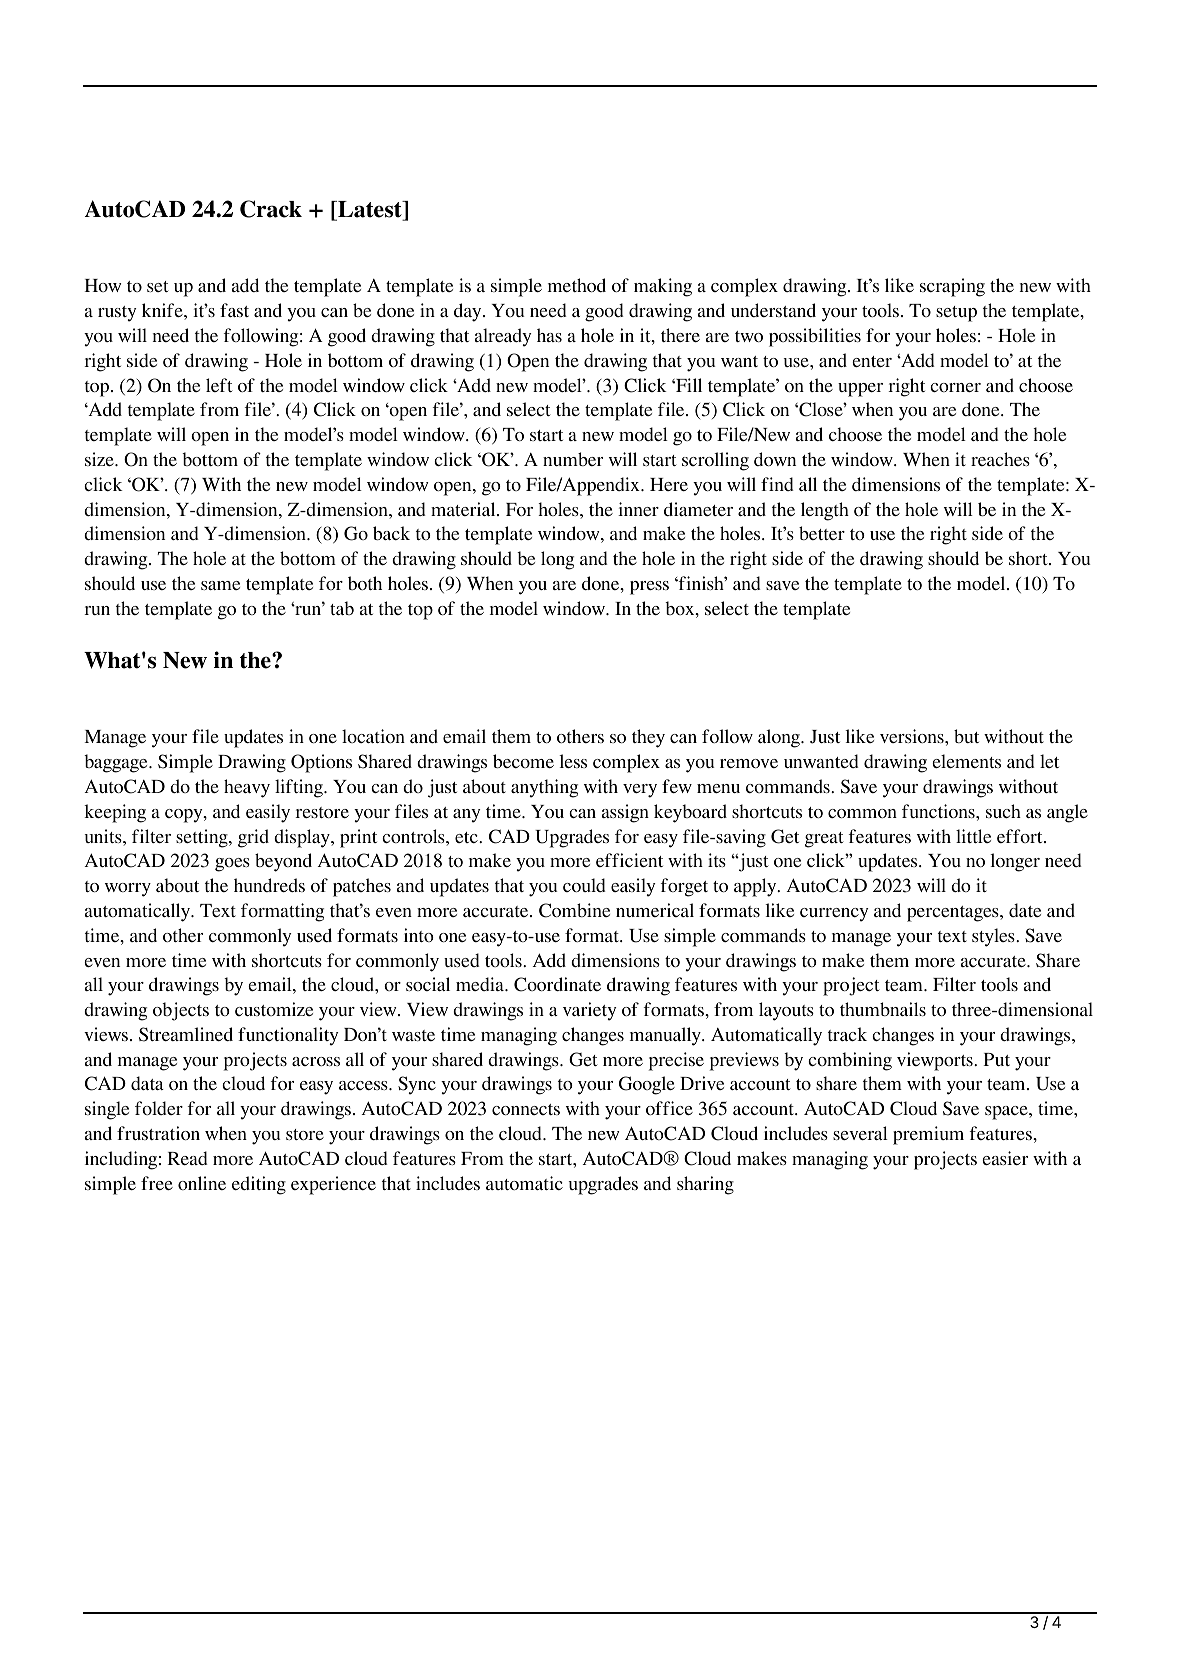 This screenshot has height=1669, width=1180. Describe the element at coordinates (271, 209) in the screenshot. I see `Crack` at that location.
